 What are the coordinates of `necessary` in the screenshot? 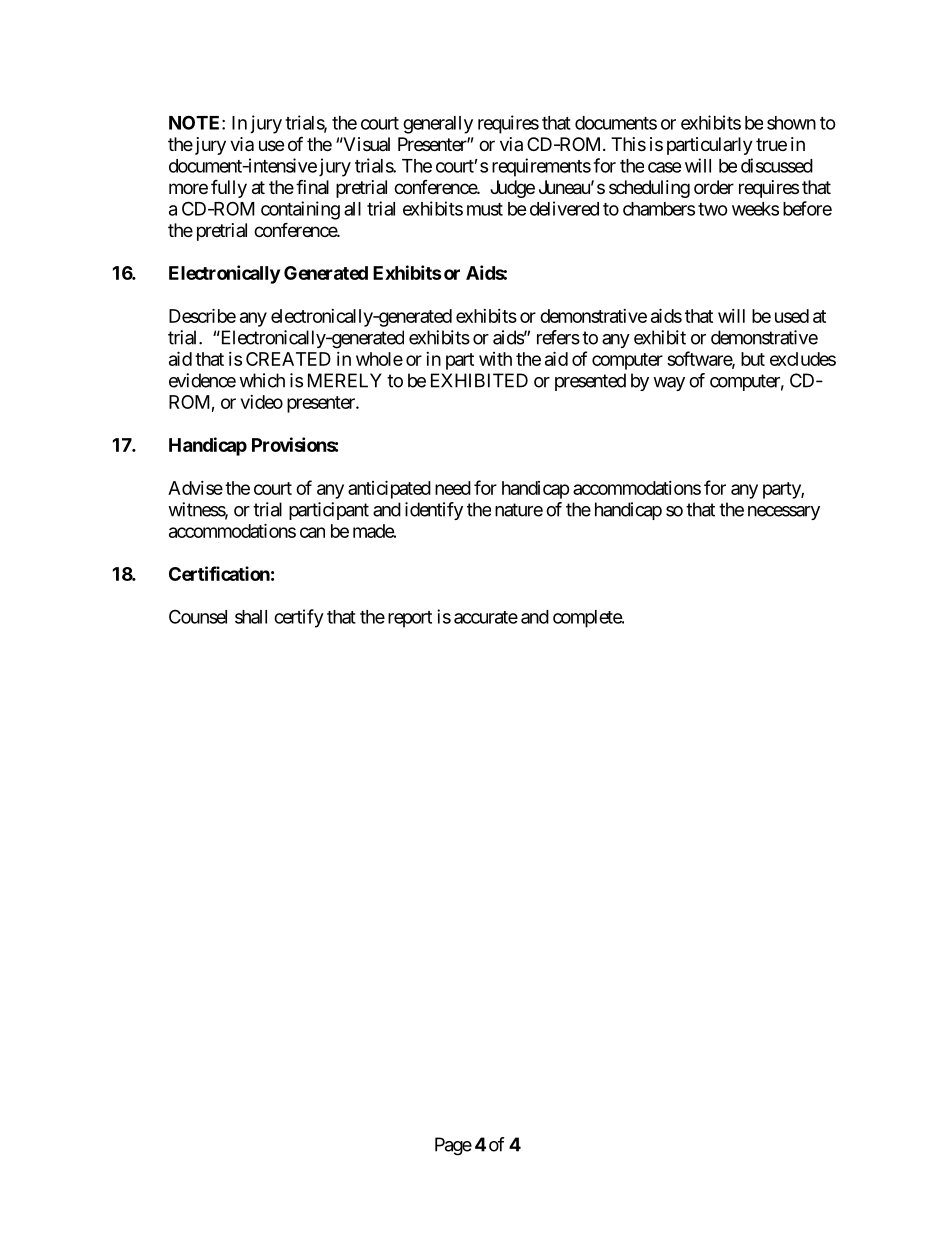 It's located at (784, 513).
